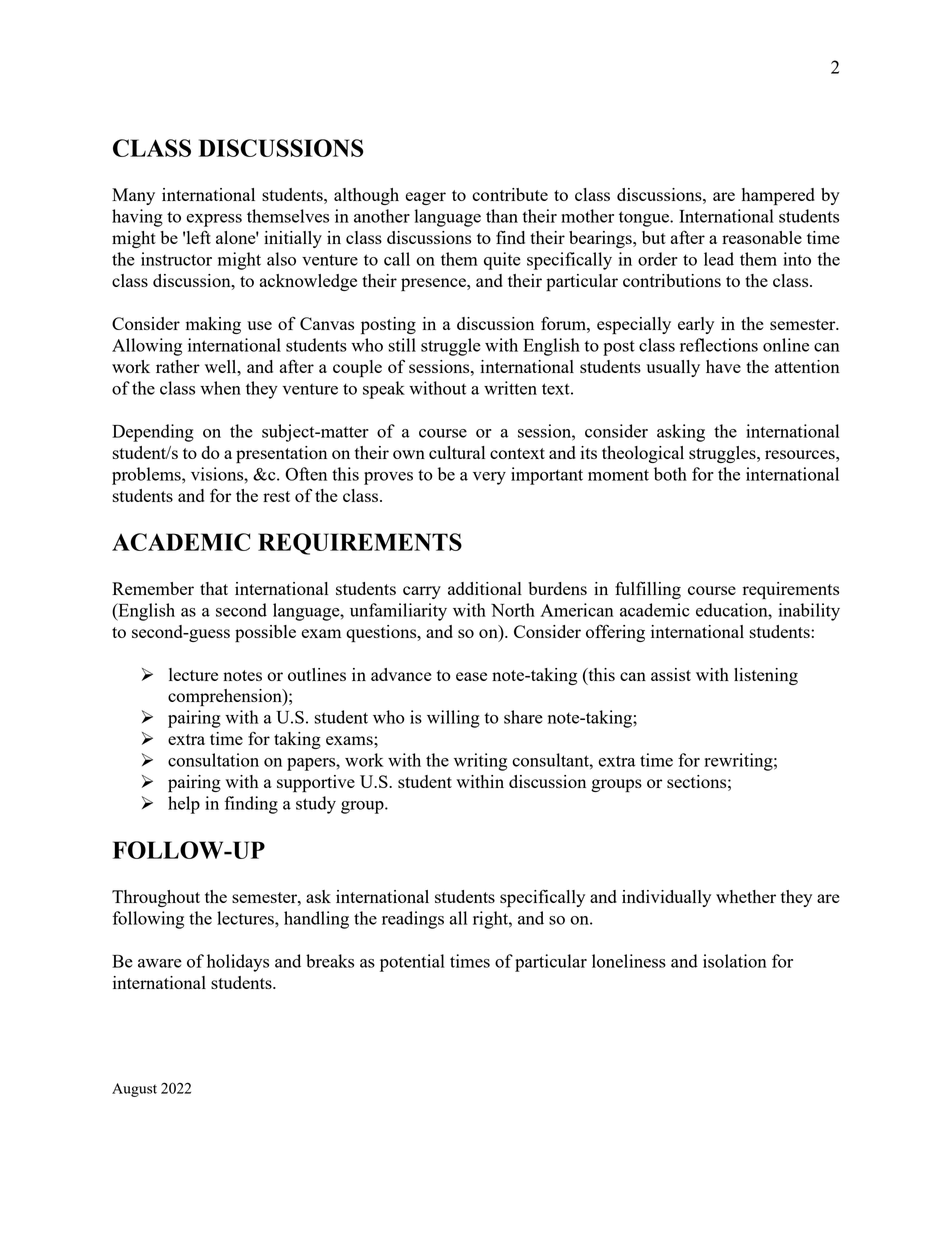  What do you see at coordinates (214, 220) in the document?
I see `express` at bounding box center [214, 220].
